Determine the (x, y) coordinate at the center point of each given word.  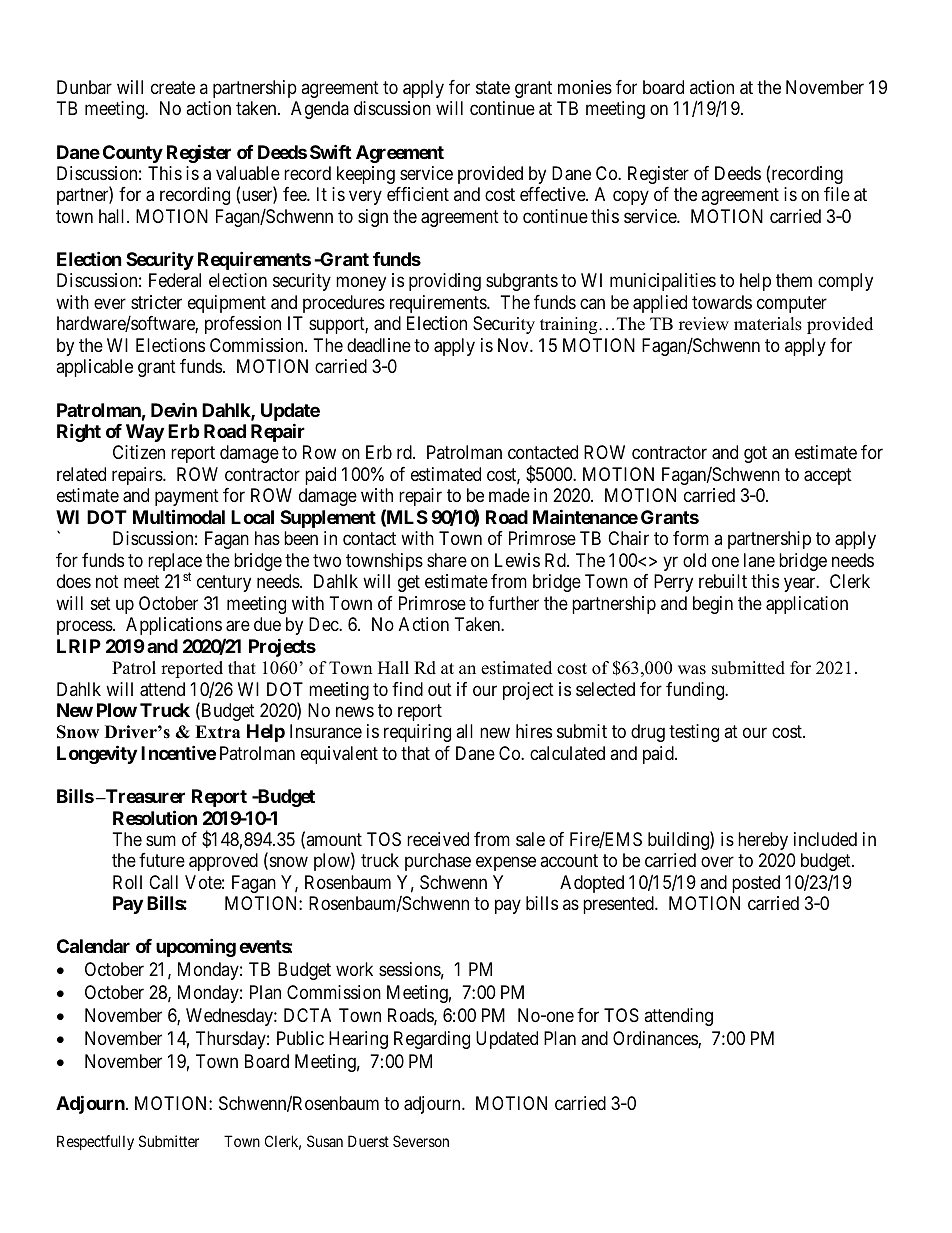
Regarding (432, 1040)
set (101, 603)
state (493, 88)
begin (713, 605)
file (837, 194)
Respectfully (95, 1142)
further (513, 603)
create (173, 87)
